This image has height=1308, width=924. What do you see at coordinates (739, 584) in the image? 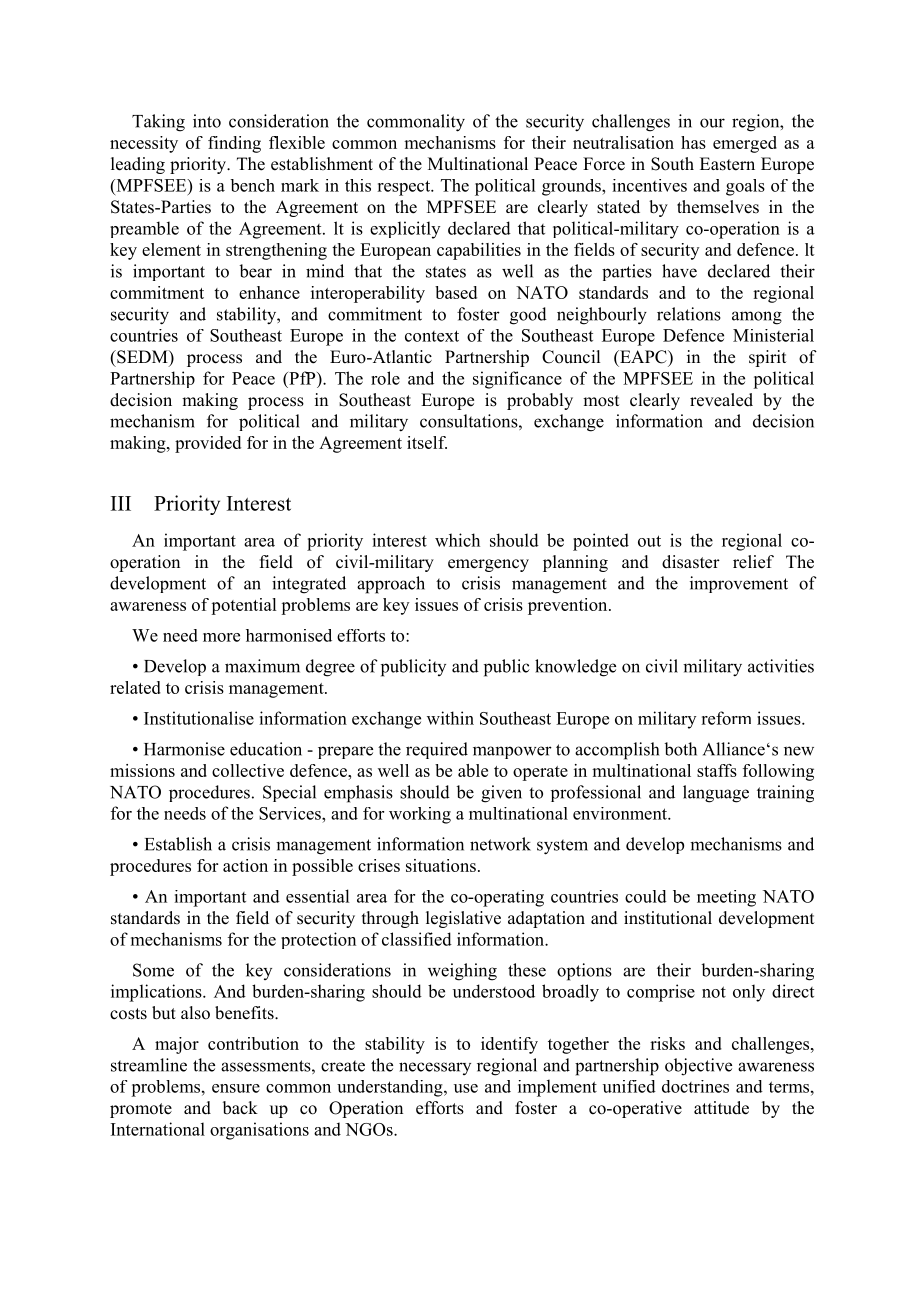
I see `improvement` at bounding box center [739, 584].
